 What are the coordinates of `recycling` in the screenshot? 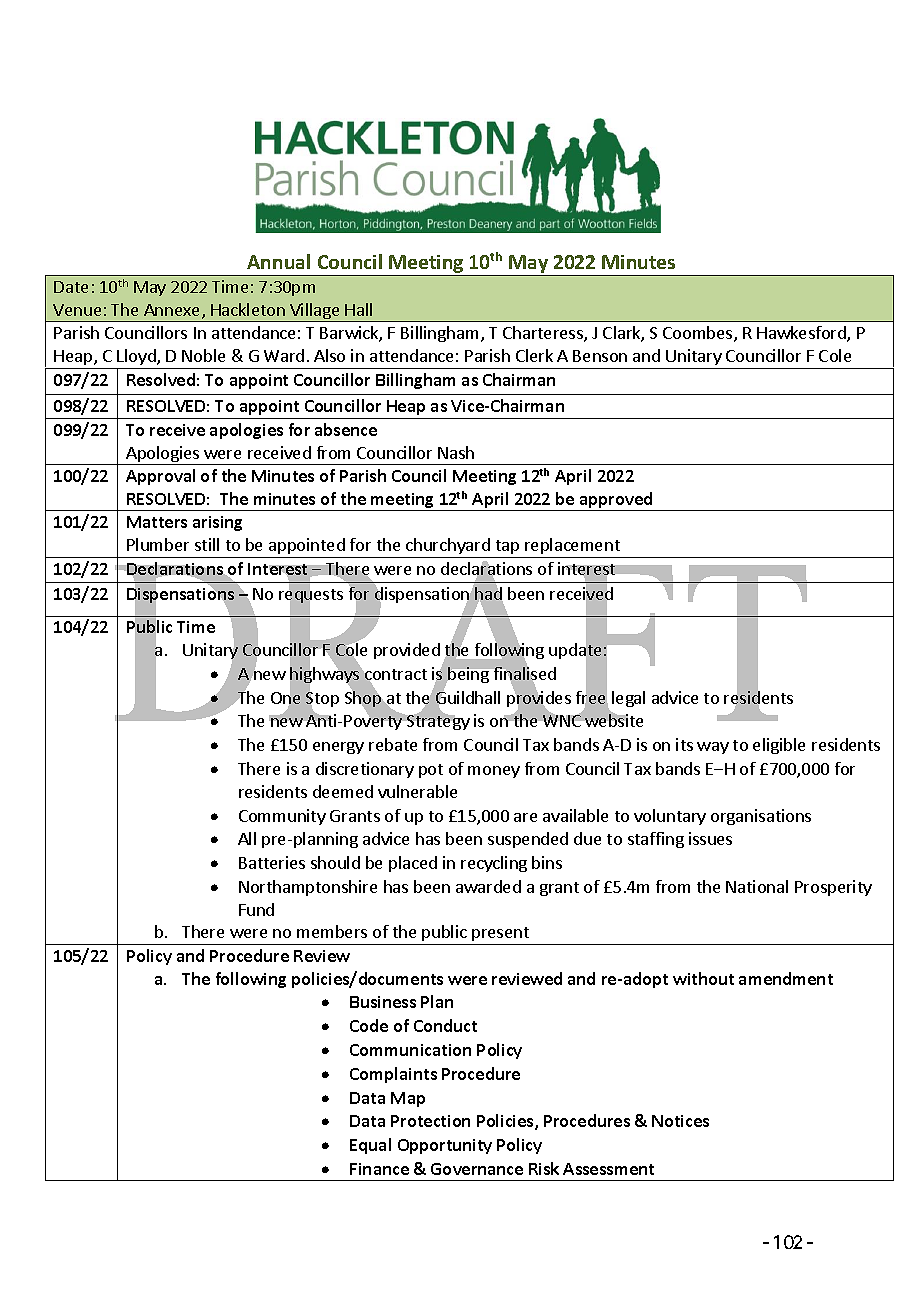 It's located at (494, 864).
